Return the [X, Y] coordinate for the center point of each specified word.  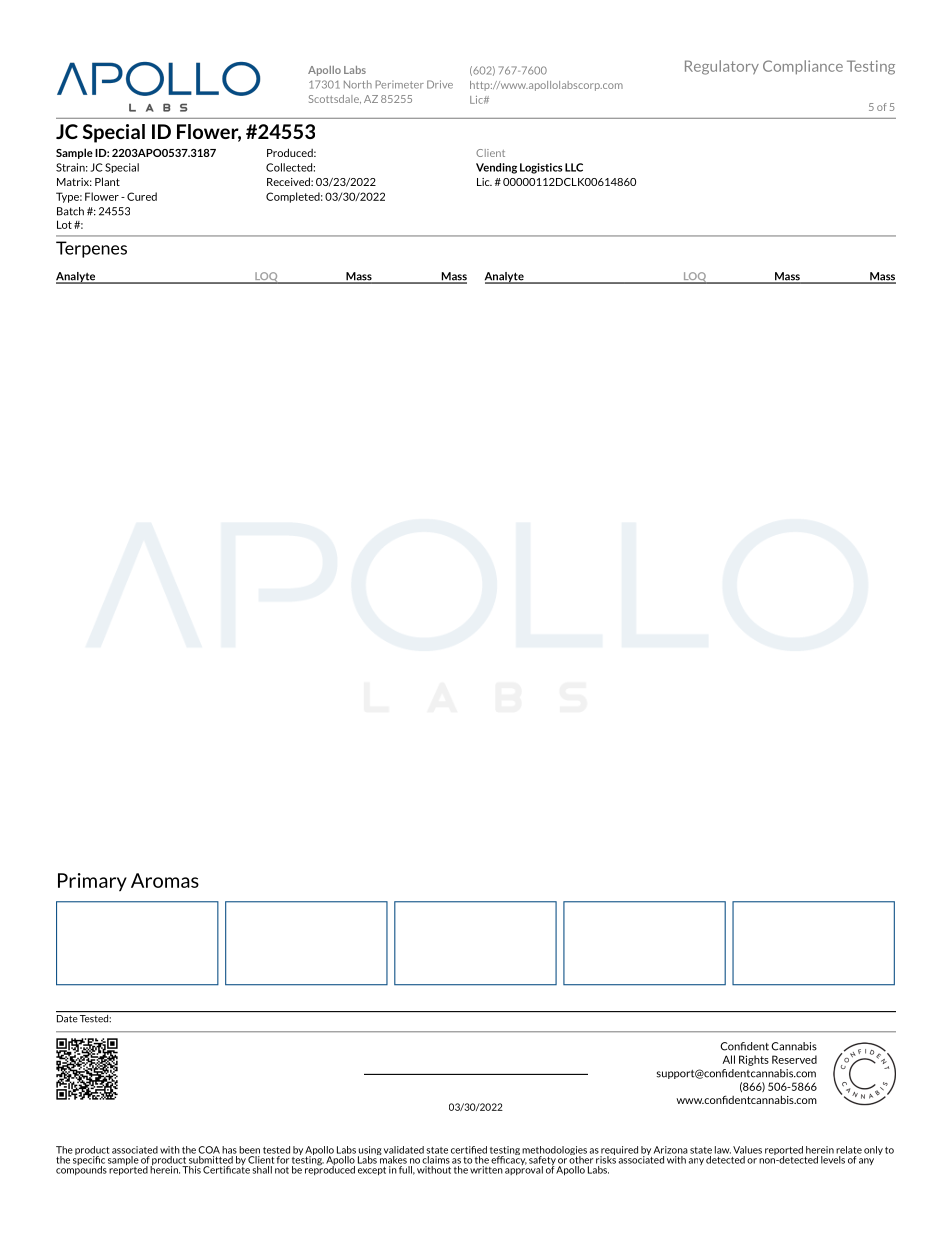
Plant [107, 181]
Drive [440, 84]
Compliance [803, 67]
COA [209, 1150]
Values [747, 1150]
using [370, 1152]
